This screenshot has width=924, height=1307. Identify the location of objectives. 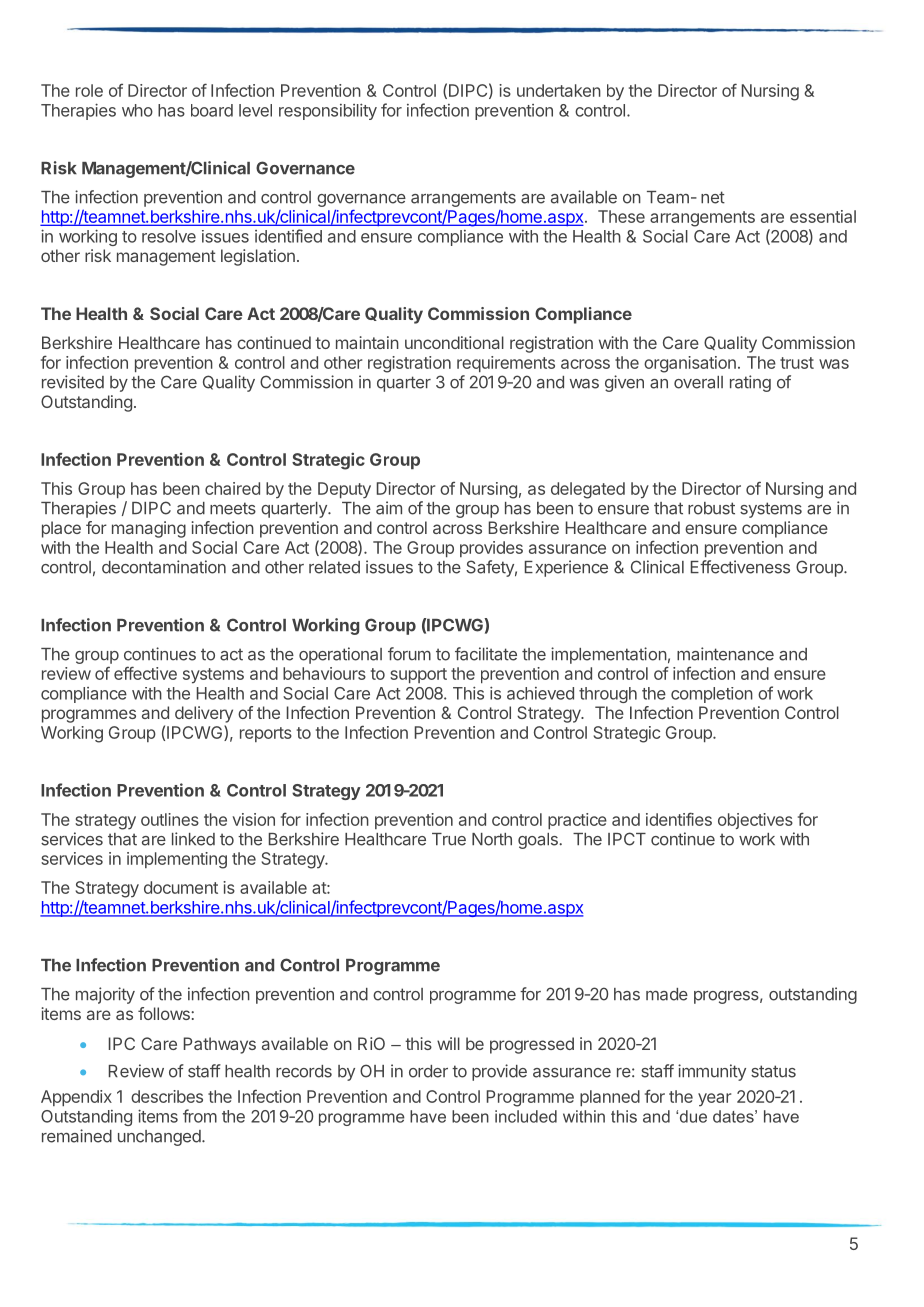
(755, 821).
